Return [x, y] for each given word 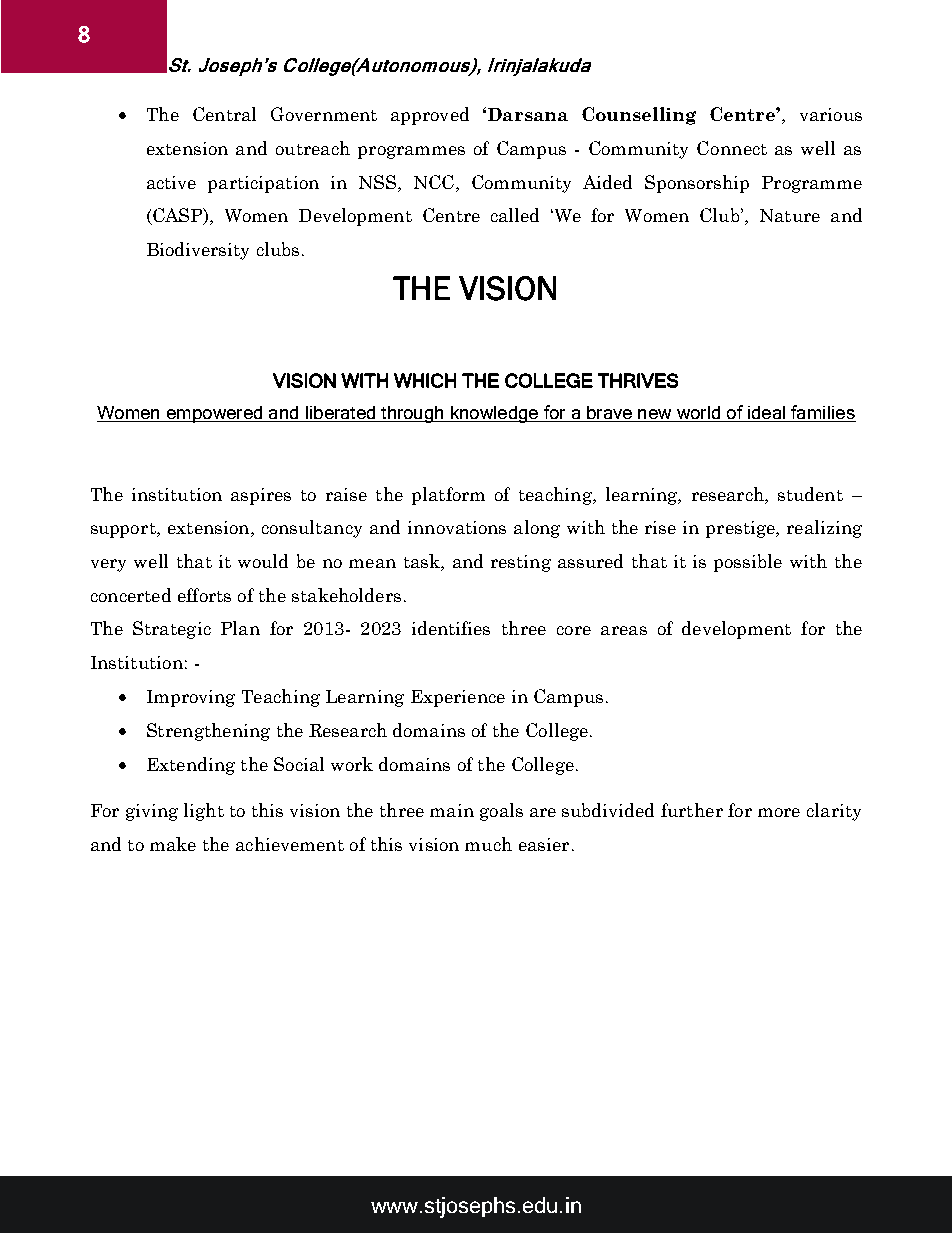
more [779, 812]
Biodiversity [198, 251]
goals [501, 812]
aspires [261, 496]
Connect [732, 148]
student [810, 494]
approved [430, 116]
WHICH [425, 380]
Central [224, 114]
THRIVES [638, 380]
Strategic [172, 630]
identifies [451, 628]
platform [448, 496]
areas [624, 630]
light [204, 812]
